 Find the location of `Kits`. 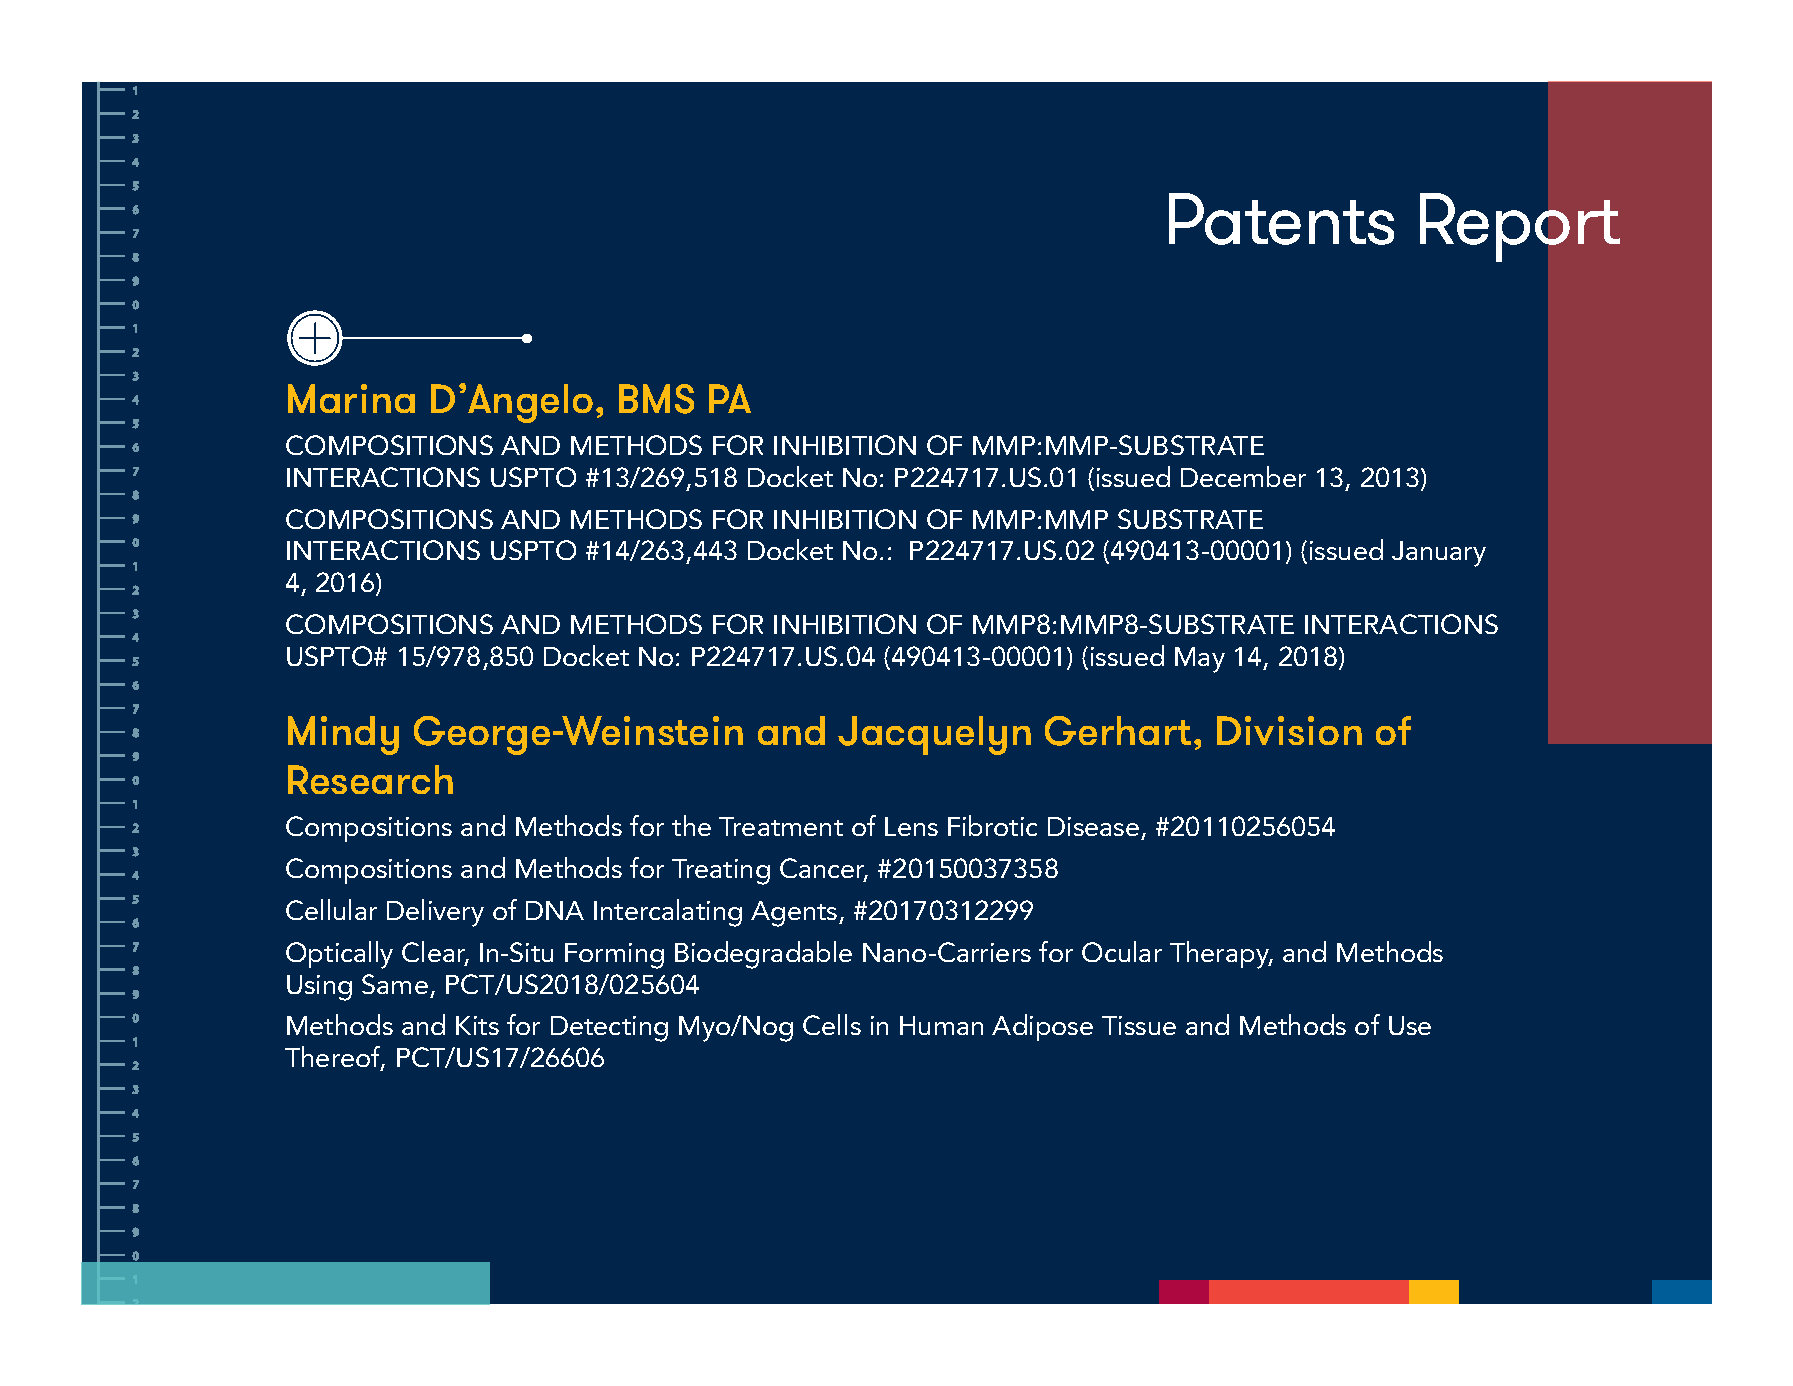

Kits is located at coordinates (477, 1025).
